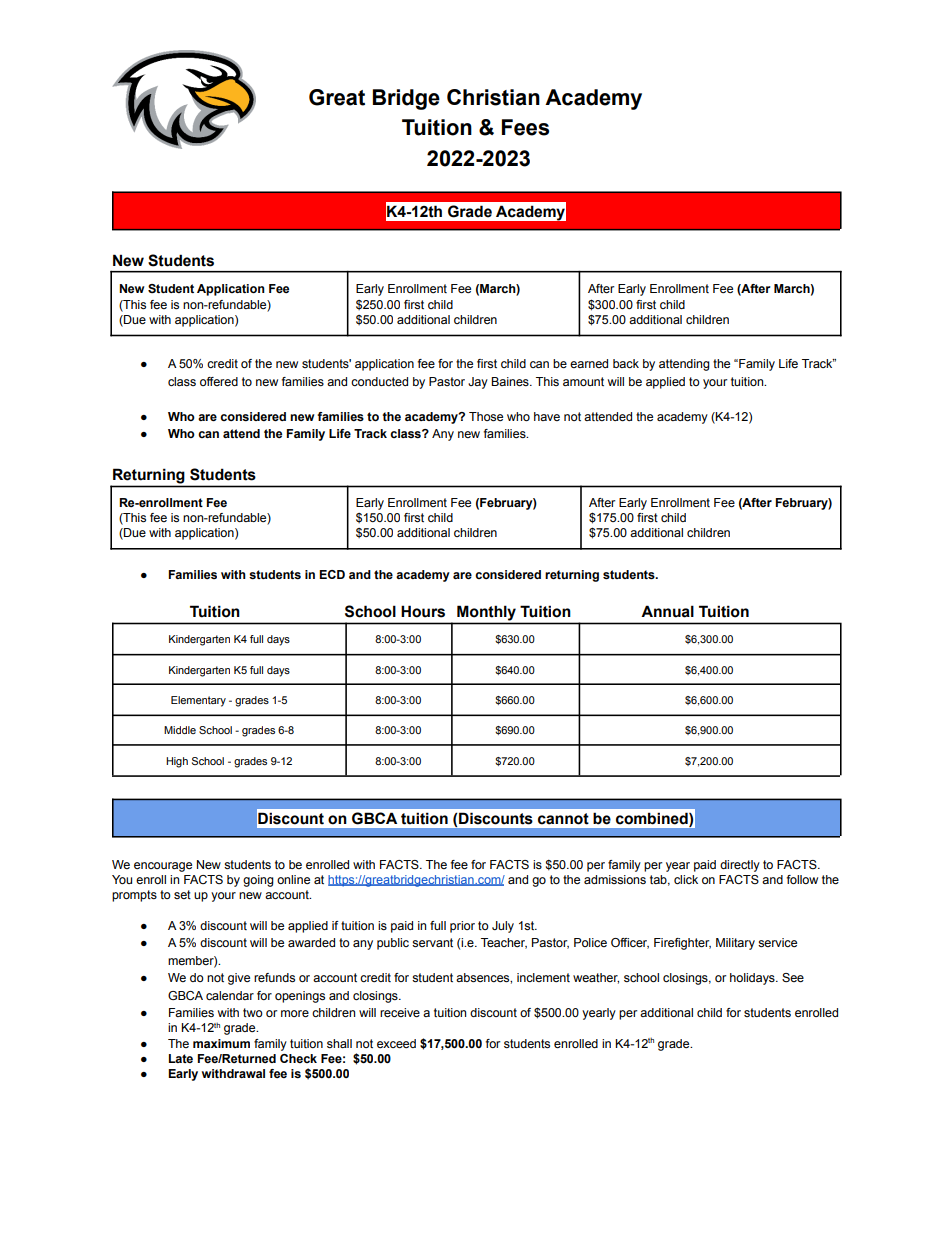 Image resolution: width=952 pixels, height=1233 pixels. What do you see at coordinates (626, 363) in the screenshot?
I see `back` at bounding box center [626, 363].
